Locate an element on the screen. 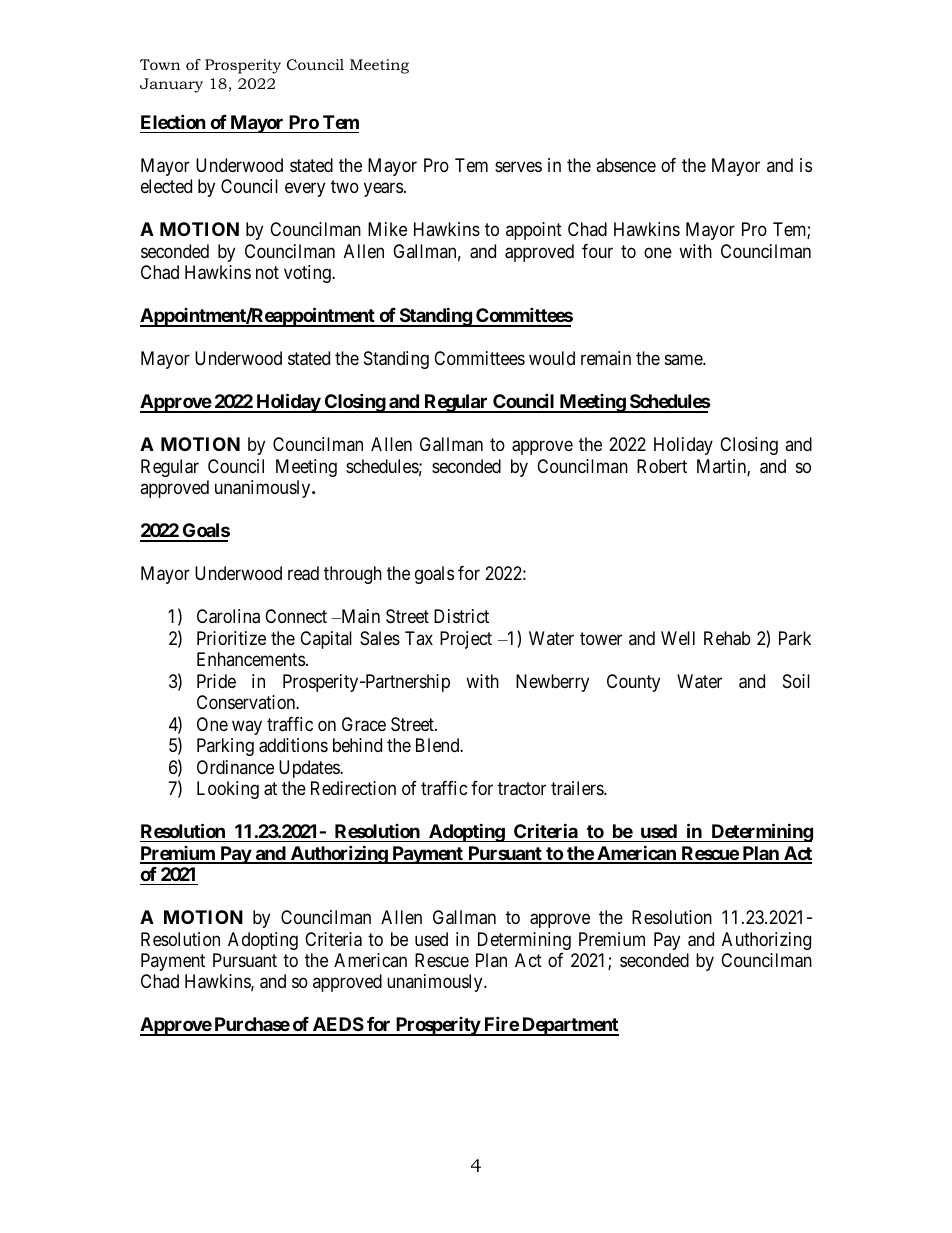  would is located at coordinates (552, 358).
